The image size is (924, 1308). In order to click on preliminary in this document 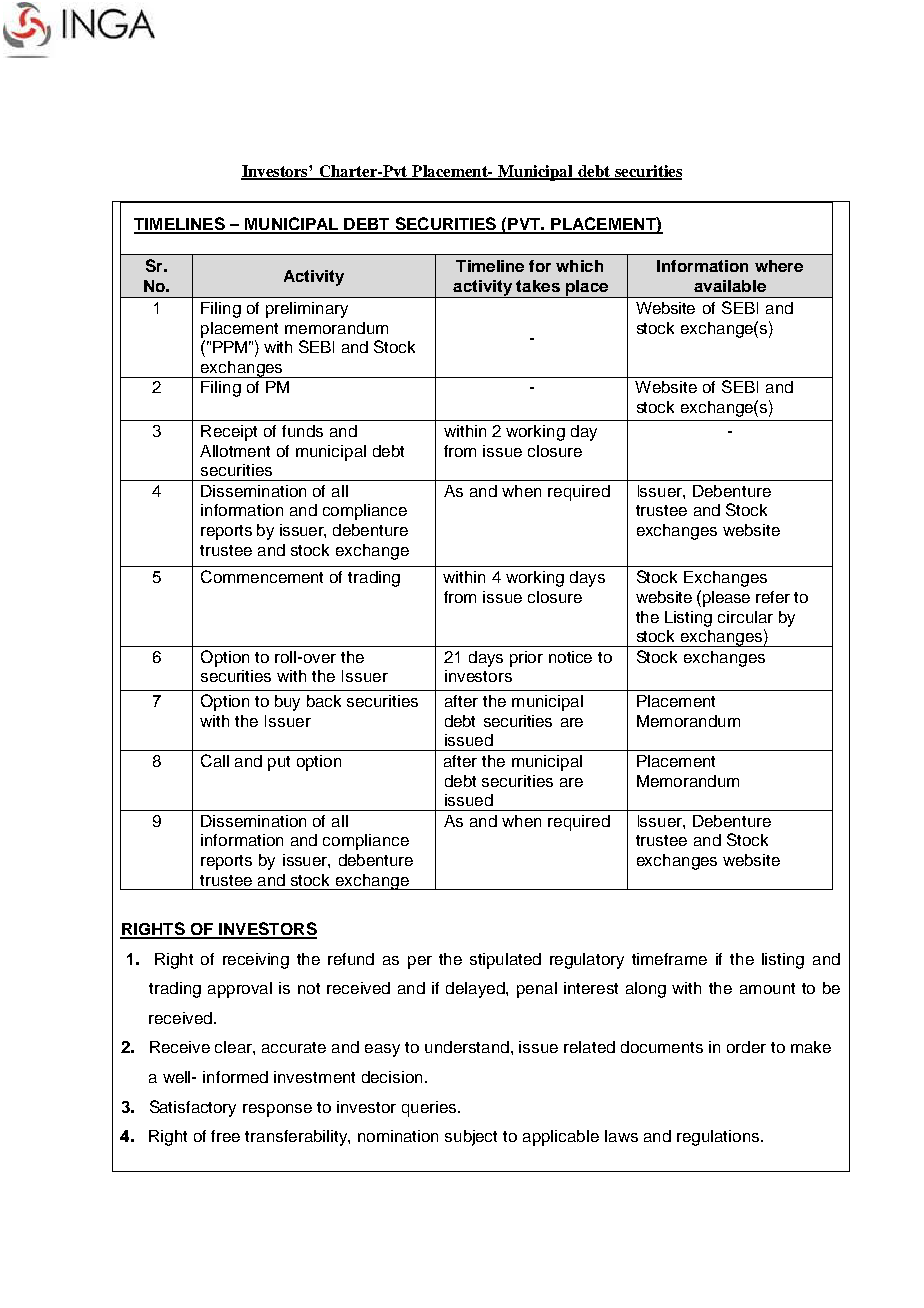, I will do `click(307, 310)`.
